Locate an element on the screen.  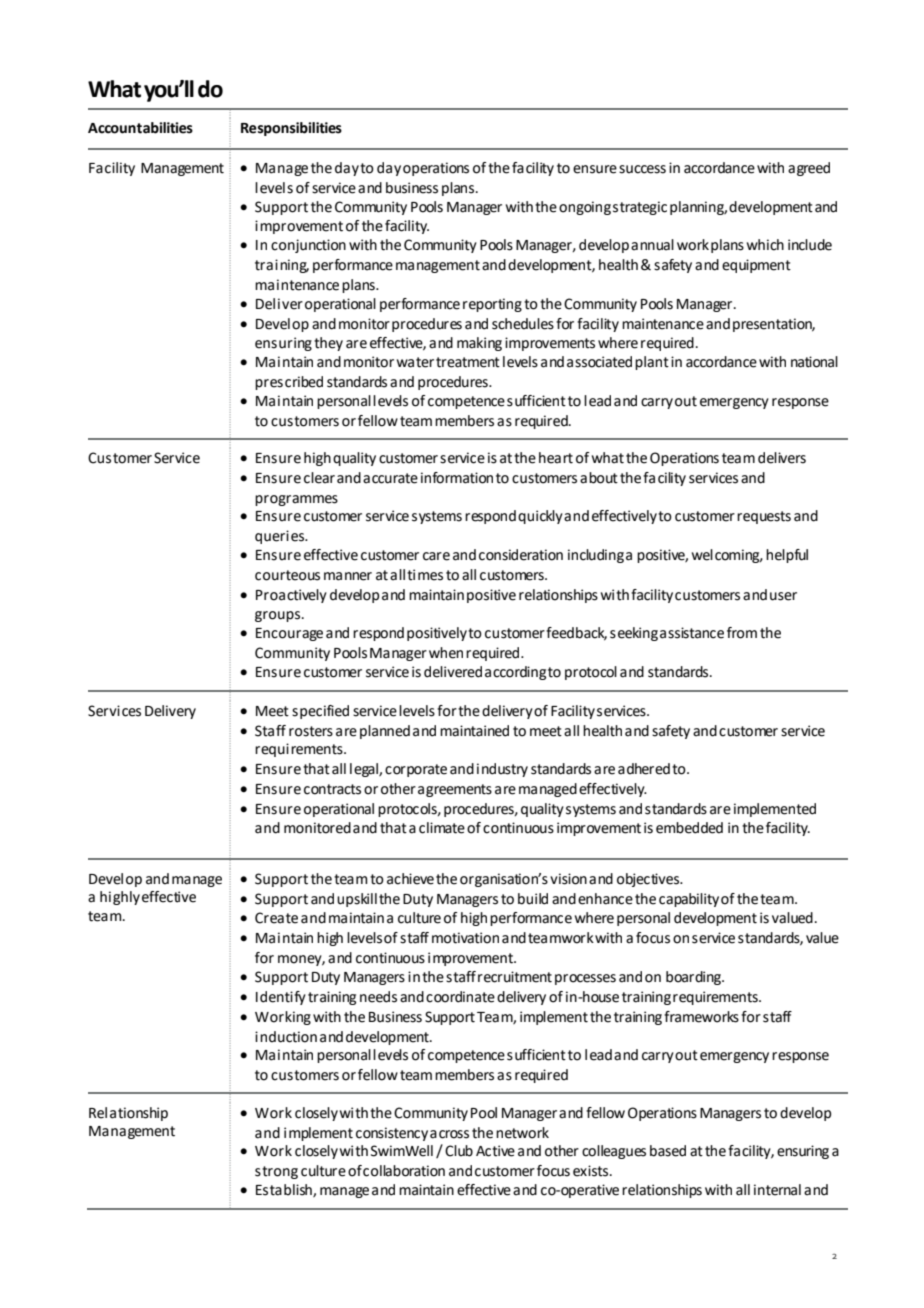
strong is located at coordinates (276, 1172).
